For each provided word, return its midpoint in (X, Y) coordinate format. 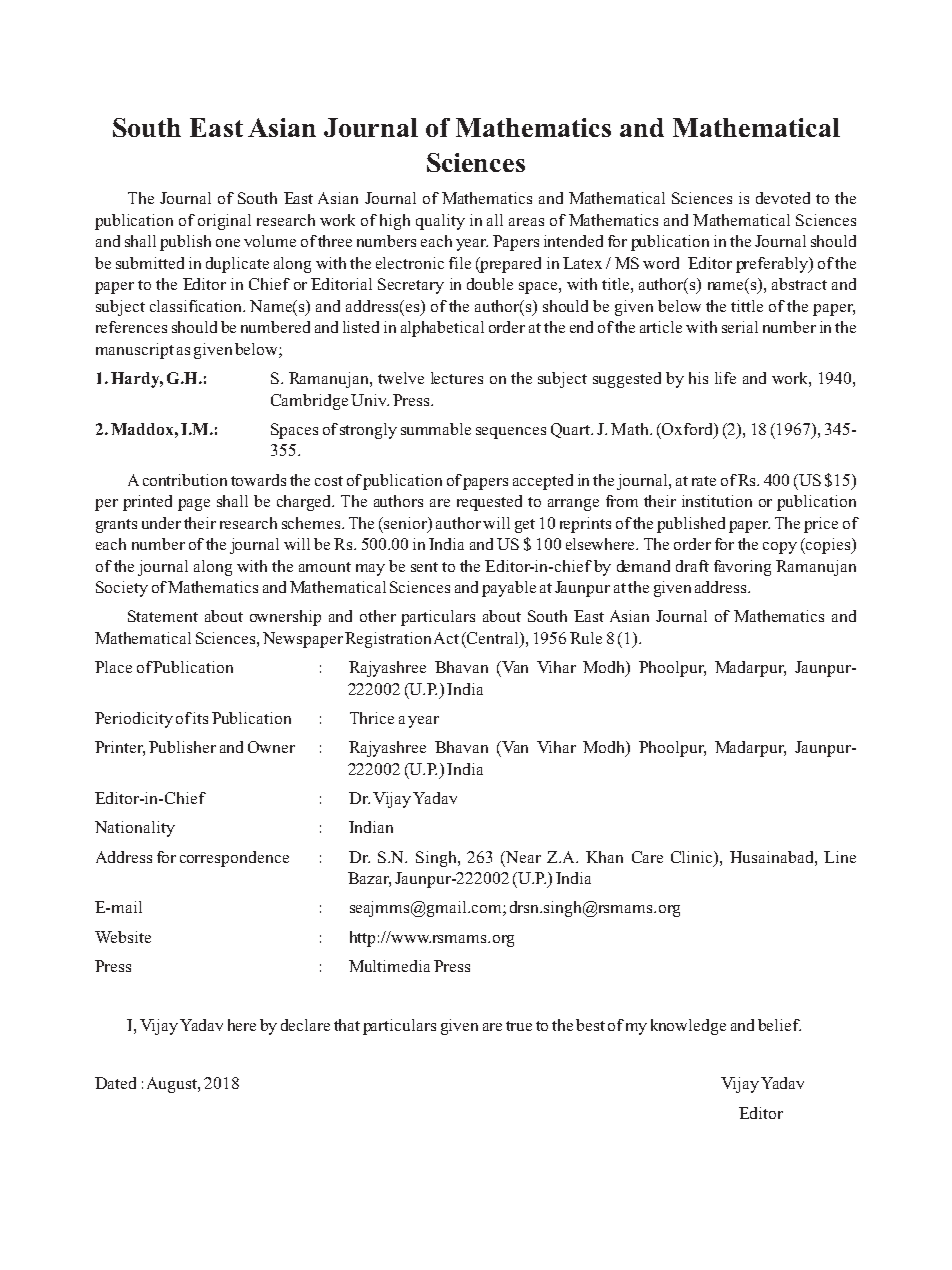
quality (440, 222)
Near (522, 857)
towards (258, 480)
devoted (783, 198)
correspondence (234, 859)
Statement (163, 616)
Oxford (687, 430)
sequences (511, 433)
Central (493, 639)
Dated (115, 1083)
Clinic (693, 857)
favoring (742, 568)
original (224, 222)
